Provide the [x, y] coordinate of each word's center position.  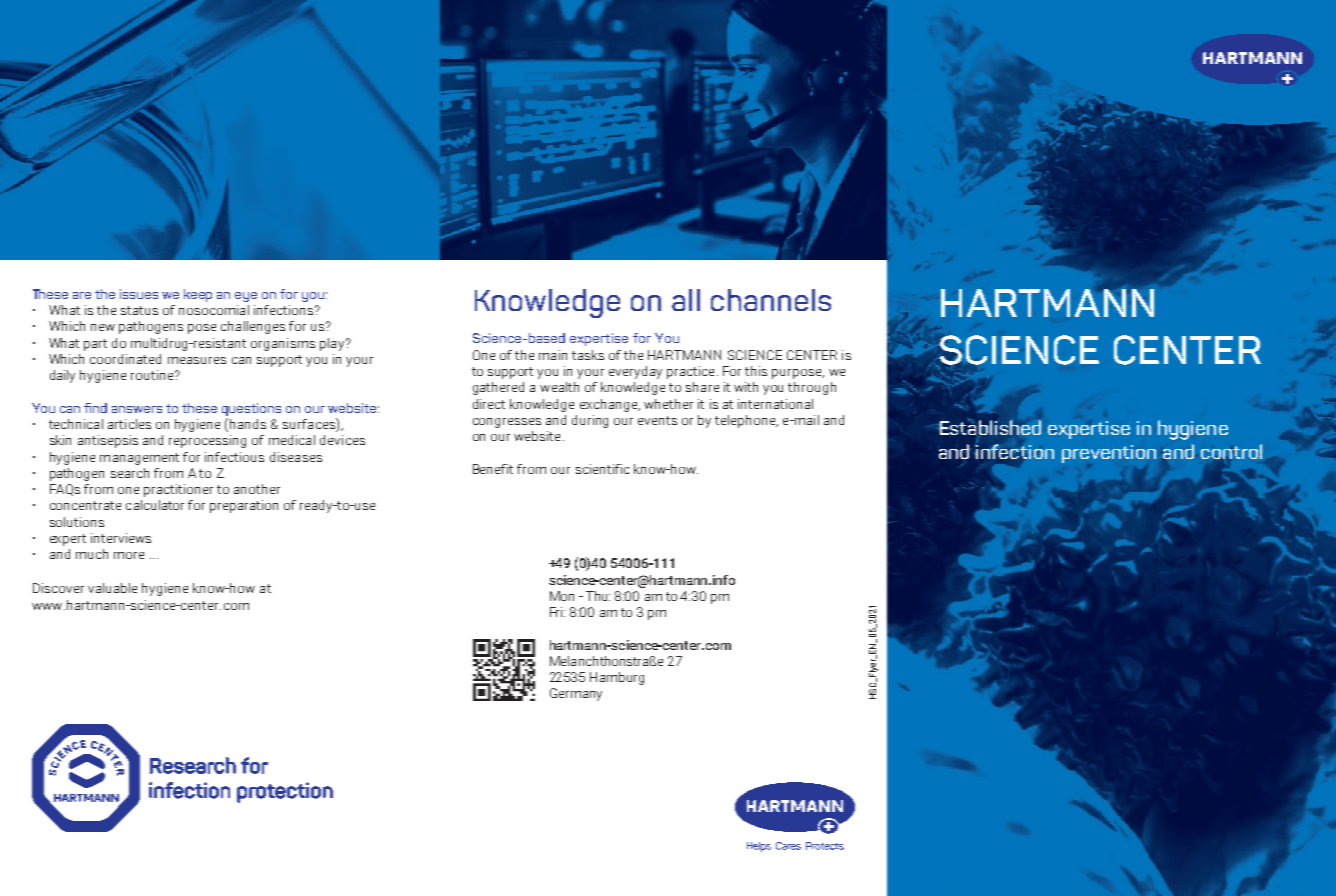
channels [771, 300]
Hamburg [617, 678]
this [756, 371]
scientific [602, 469]
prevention [1109, 454]
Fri [557, 612]
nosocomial [214, 310]
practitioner [178, 490]
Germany [576, 694]
